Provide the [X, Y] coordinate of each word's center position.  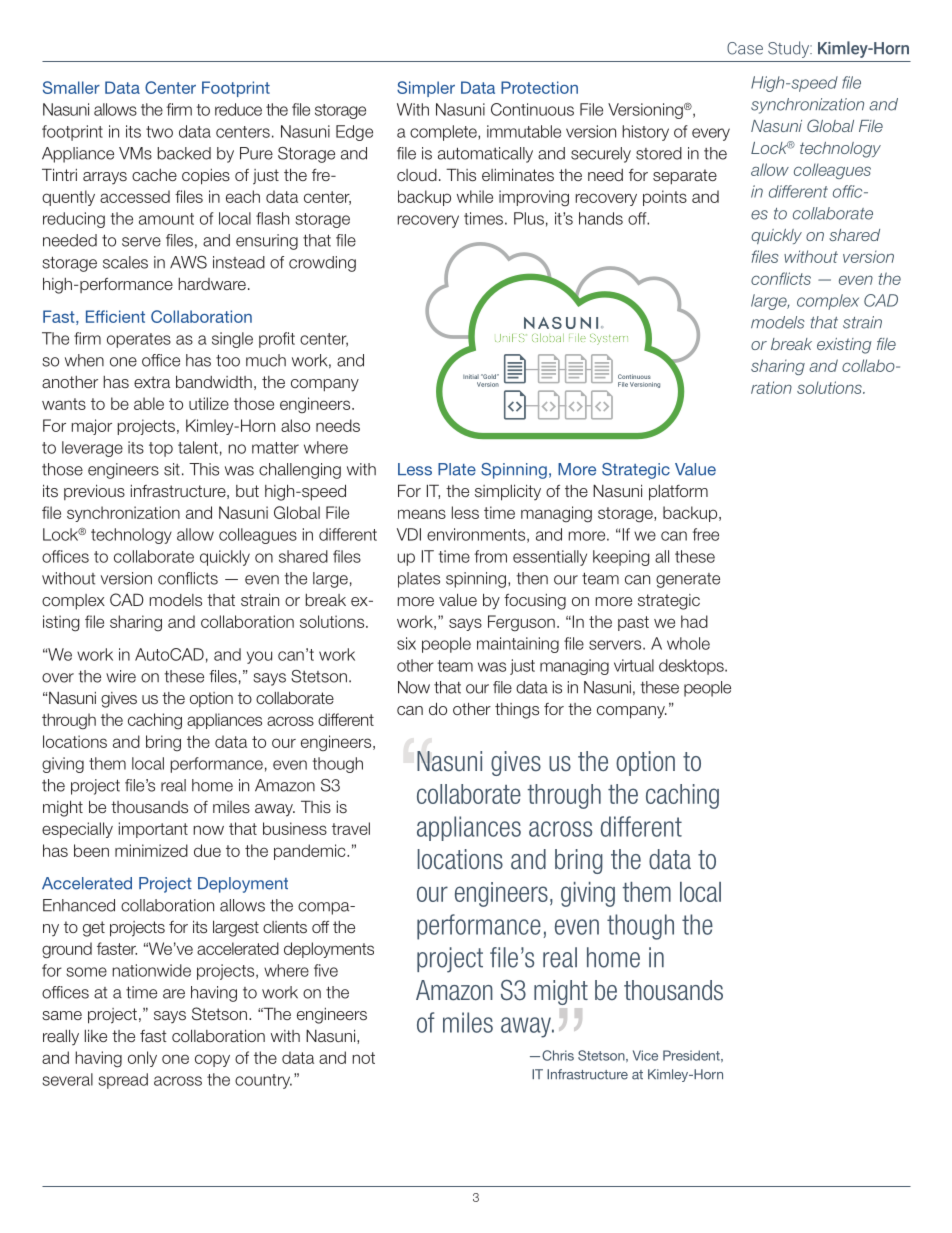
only [142, 1059]
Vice [645, 1055]
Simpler [426, 89]
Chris [558, 1055]
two [159, 132]
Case [745, 48]
